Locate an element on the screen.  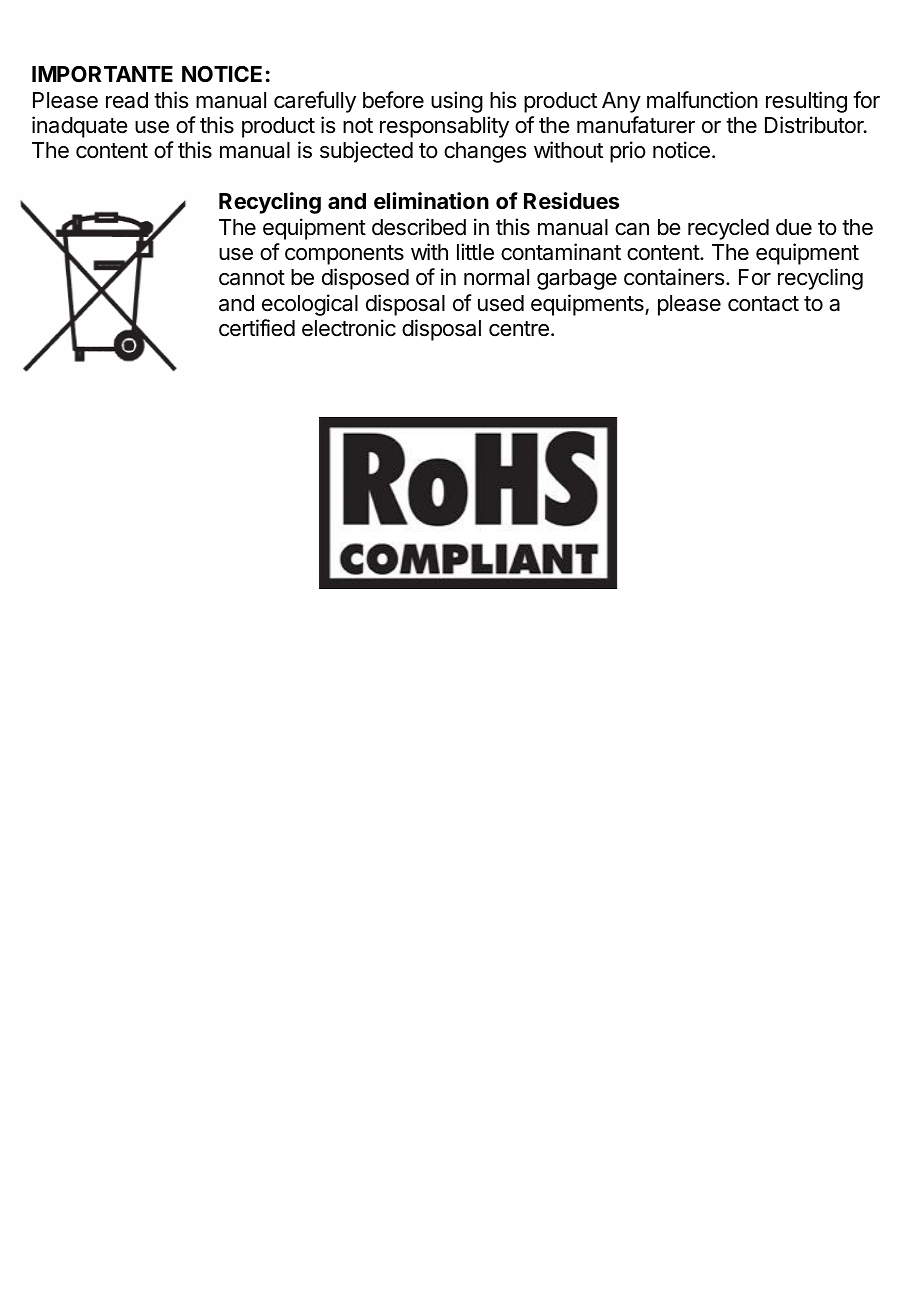
Residues is located at coordinates (571, 201).
